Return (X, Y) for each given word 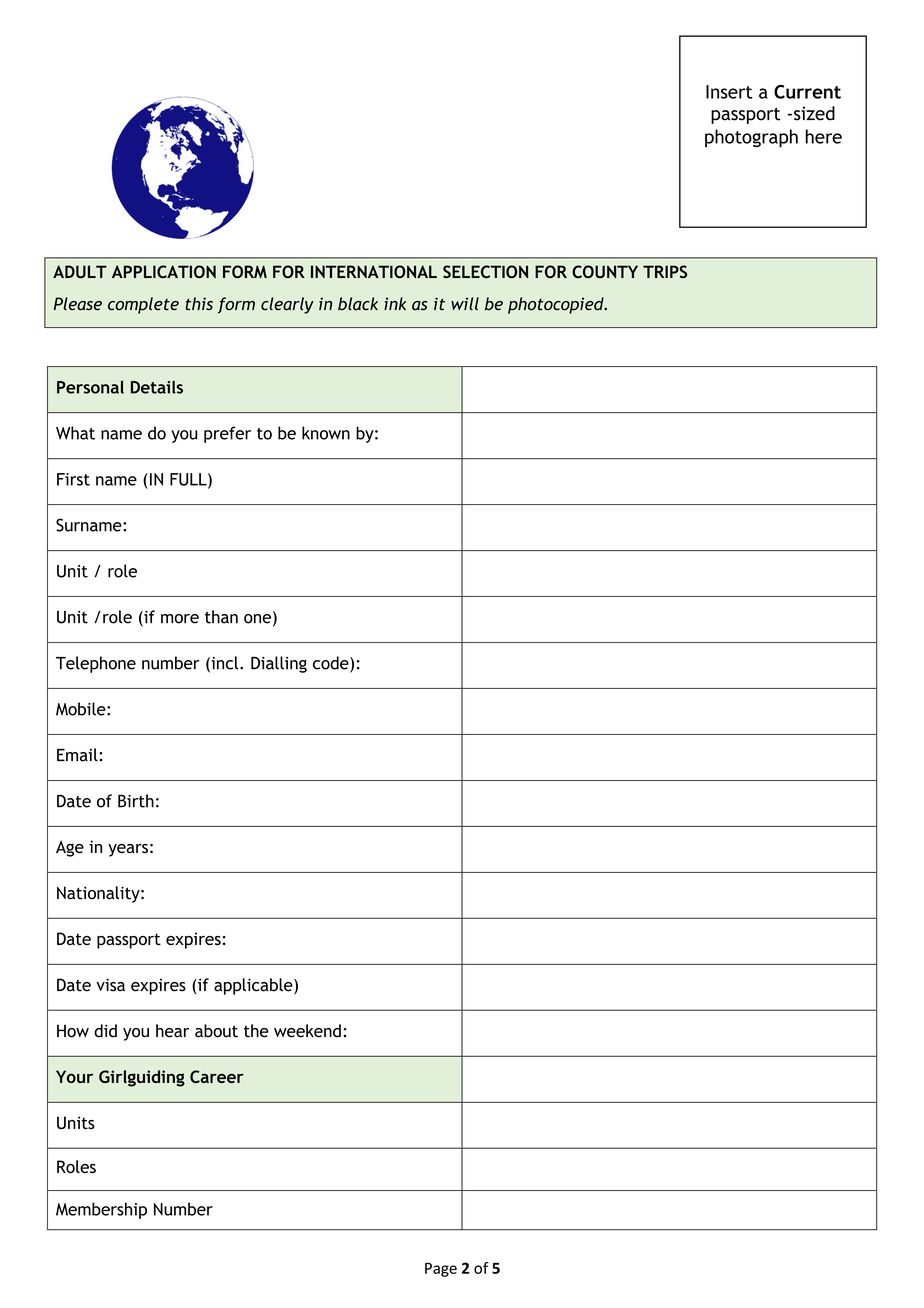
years (128, 850)
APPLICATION (164, 271)
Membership (101, 1210)
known (326, 433)
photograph (751, 138)
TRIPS (665, 271)
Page (441, 1269)
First (73, 479)
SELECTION (485, 271)
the (256, 1031)
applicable (254, 986)
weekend (307, 1031)
